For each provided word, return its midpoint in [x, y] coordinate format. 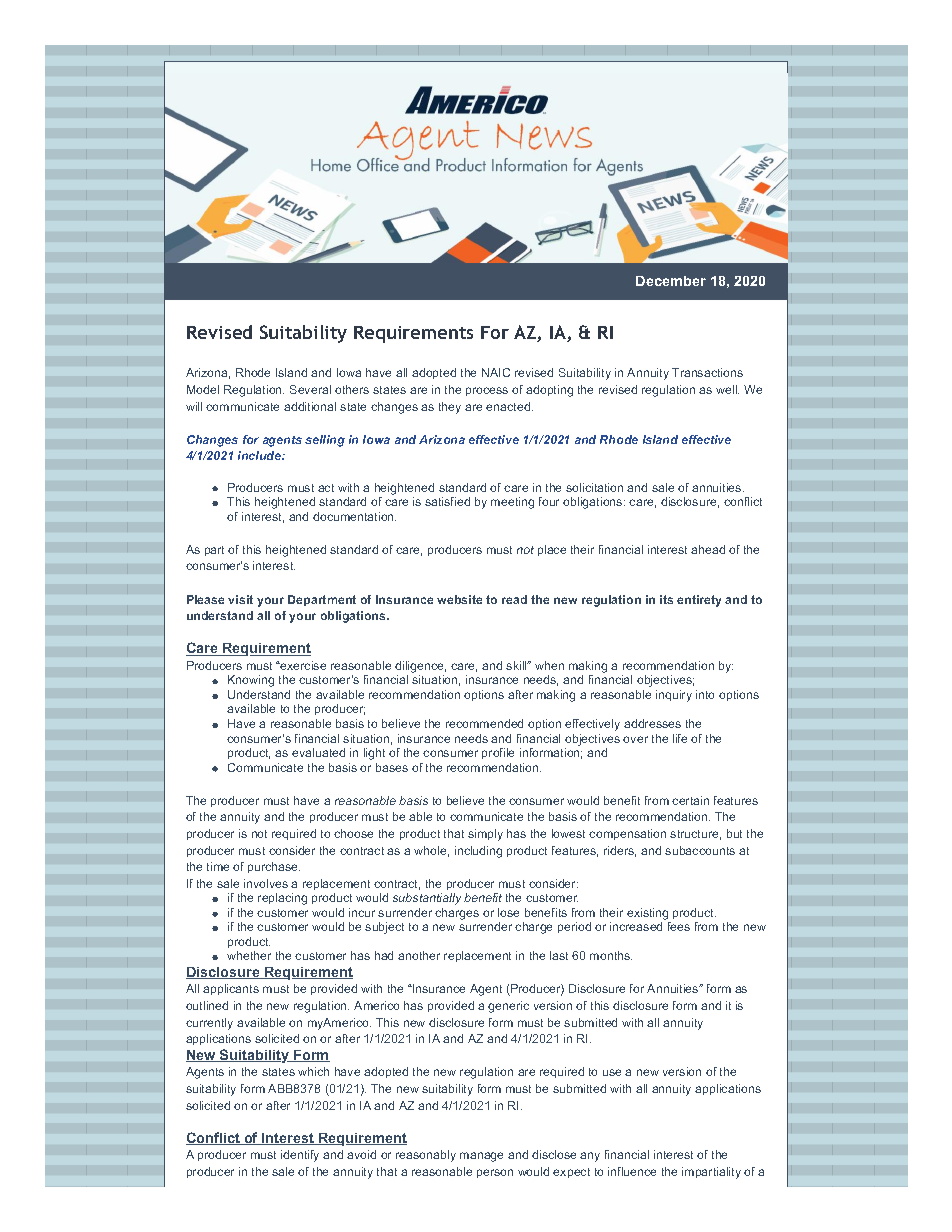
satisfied [447, 501]
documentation [354, 516]
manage [481, 1157]
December [671, 281]
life [680, 738]
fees [679, 926]
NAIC [496, 372]
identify [300, 1156]
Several [310, 389]
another [419, 955]
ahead [708, 549]
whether [249, 955]
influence [632, 1171]
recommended [484, 723]
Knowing [251, 681]
